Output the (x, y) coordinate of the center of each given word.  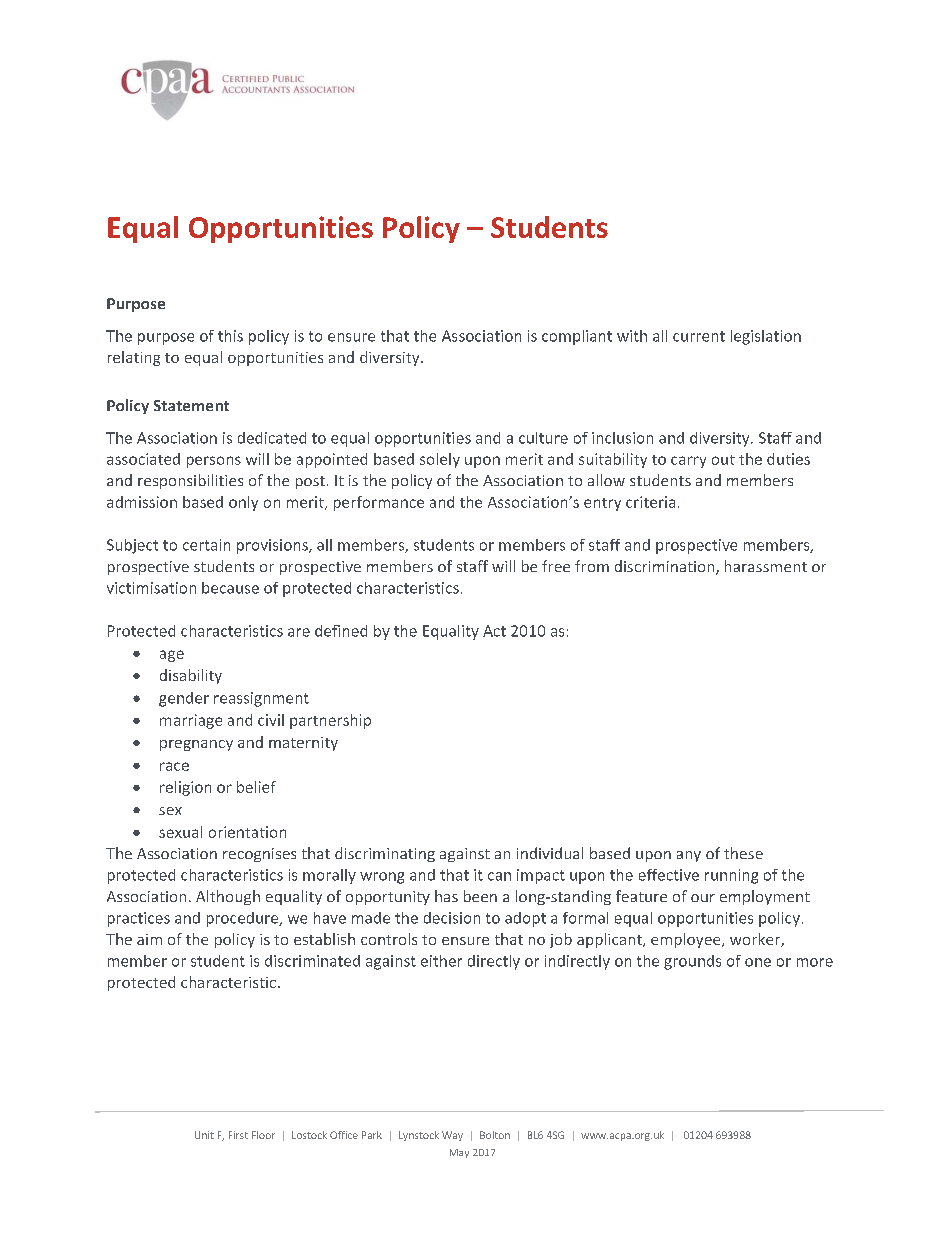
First (238, 1135)
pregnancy (196, 745)
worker (756, 940)
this (230, 336)
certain (206, 545)
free (556, 566)
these (743, 853)
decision (452, 918)
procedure (244, 919)
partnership (330, 721)
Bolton (495, 1135)
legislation (766, 337)
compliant (577, 337)
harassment (766, 566)
